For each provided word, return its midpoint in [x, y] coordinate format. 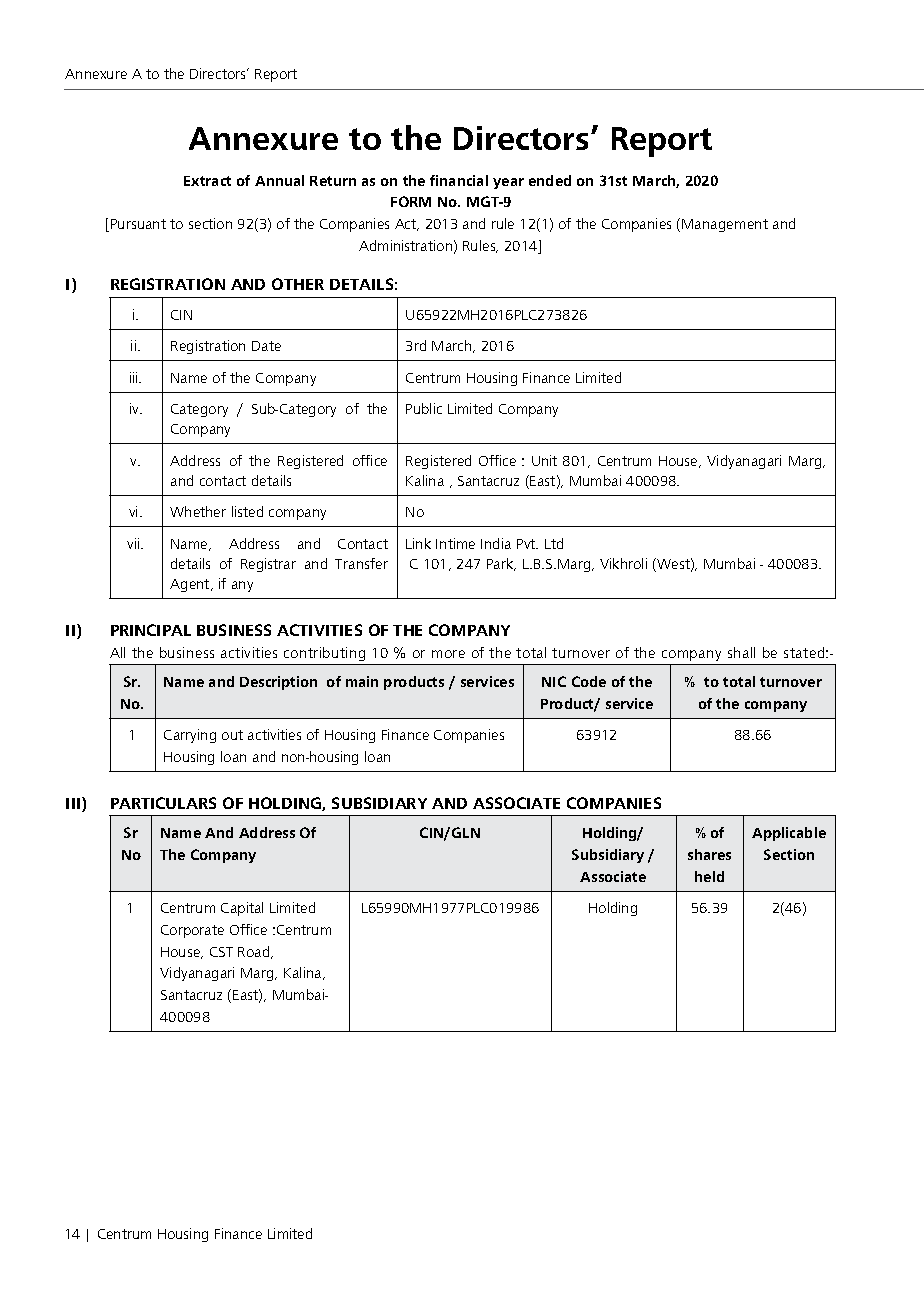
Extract [207, 181]
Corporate [192, 931]
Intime [455, 543]
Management [725, 225]
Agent [191, 585]
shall [741, 652]
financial [459, 180]
